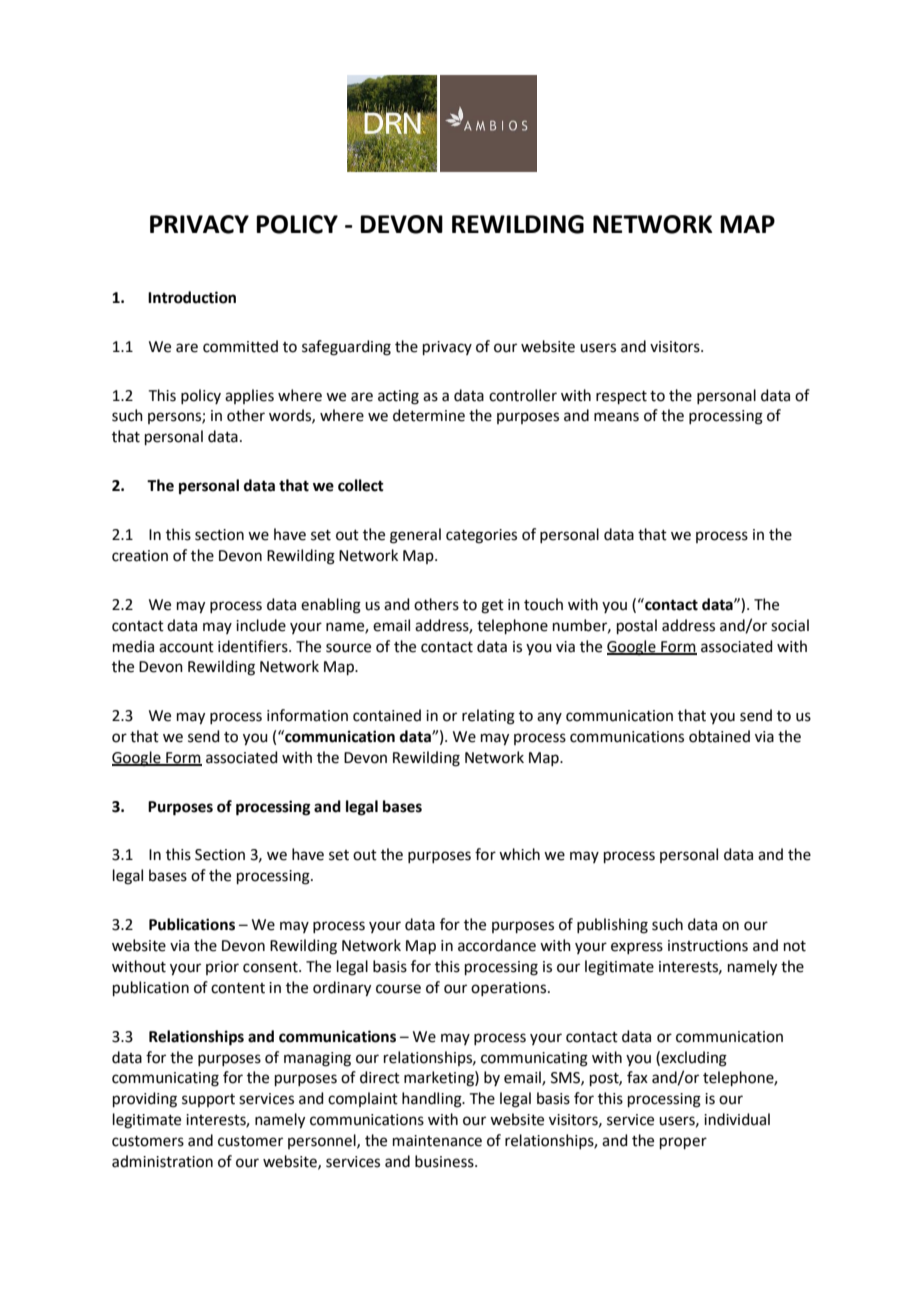 Image resolution: width=924 pixels, height=1308 pixels. I want to click on maintenance, so click(437, 1141).
